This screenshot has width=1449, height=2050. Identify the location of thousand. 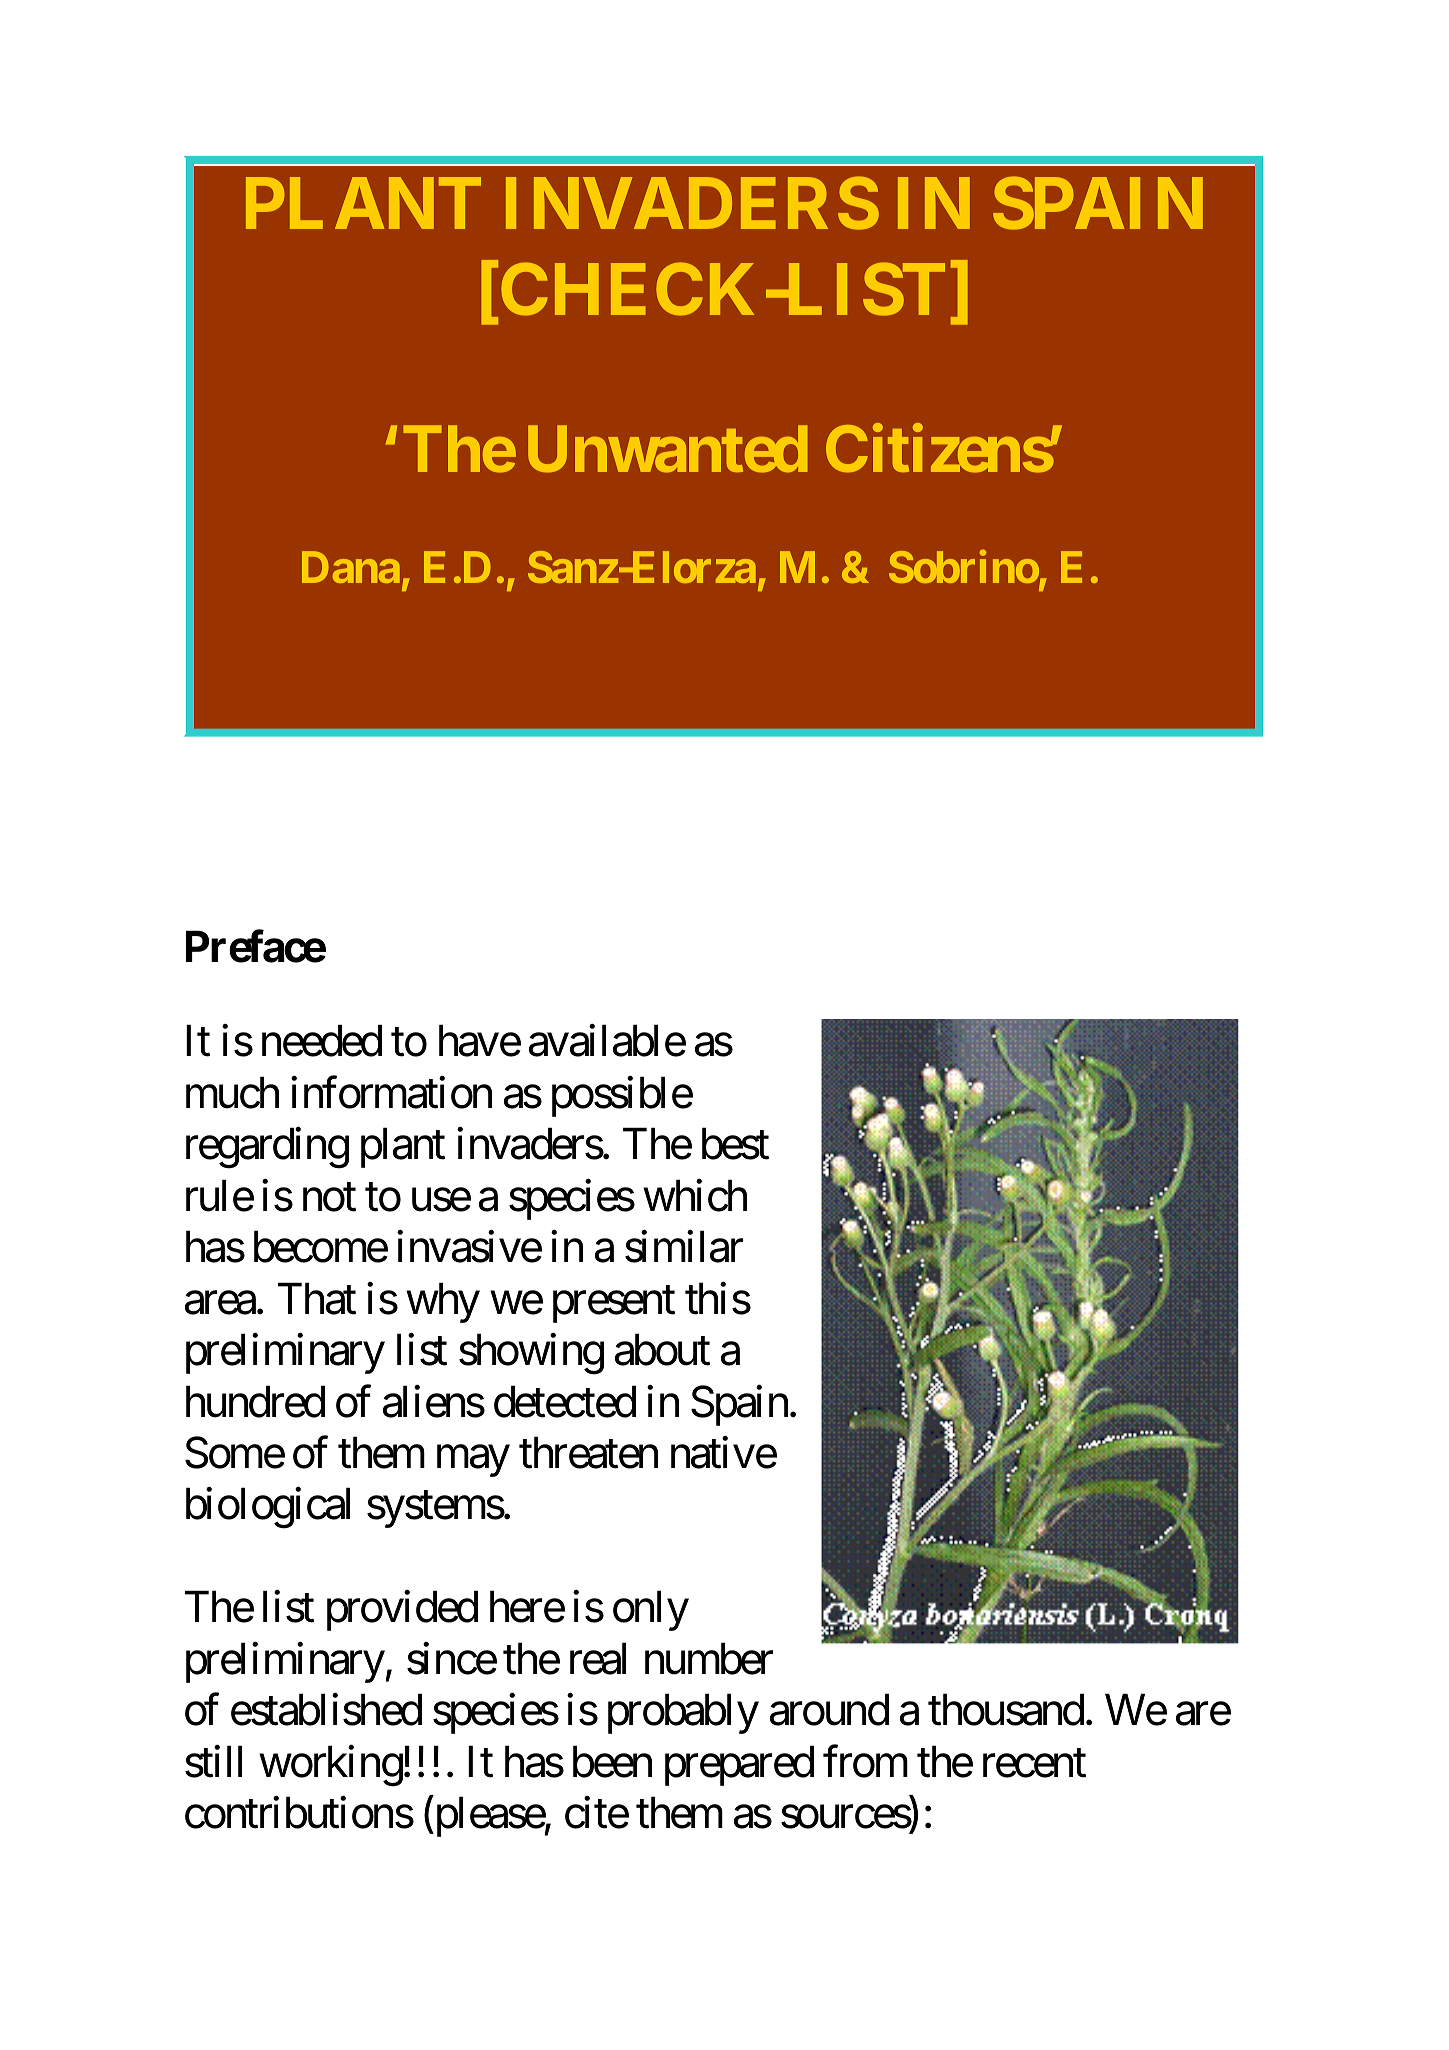
(1006, 1710).
